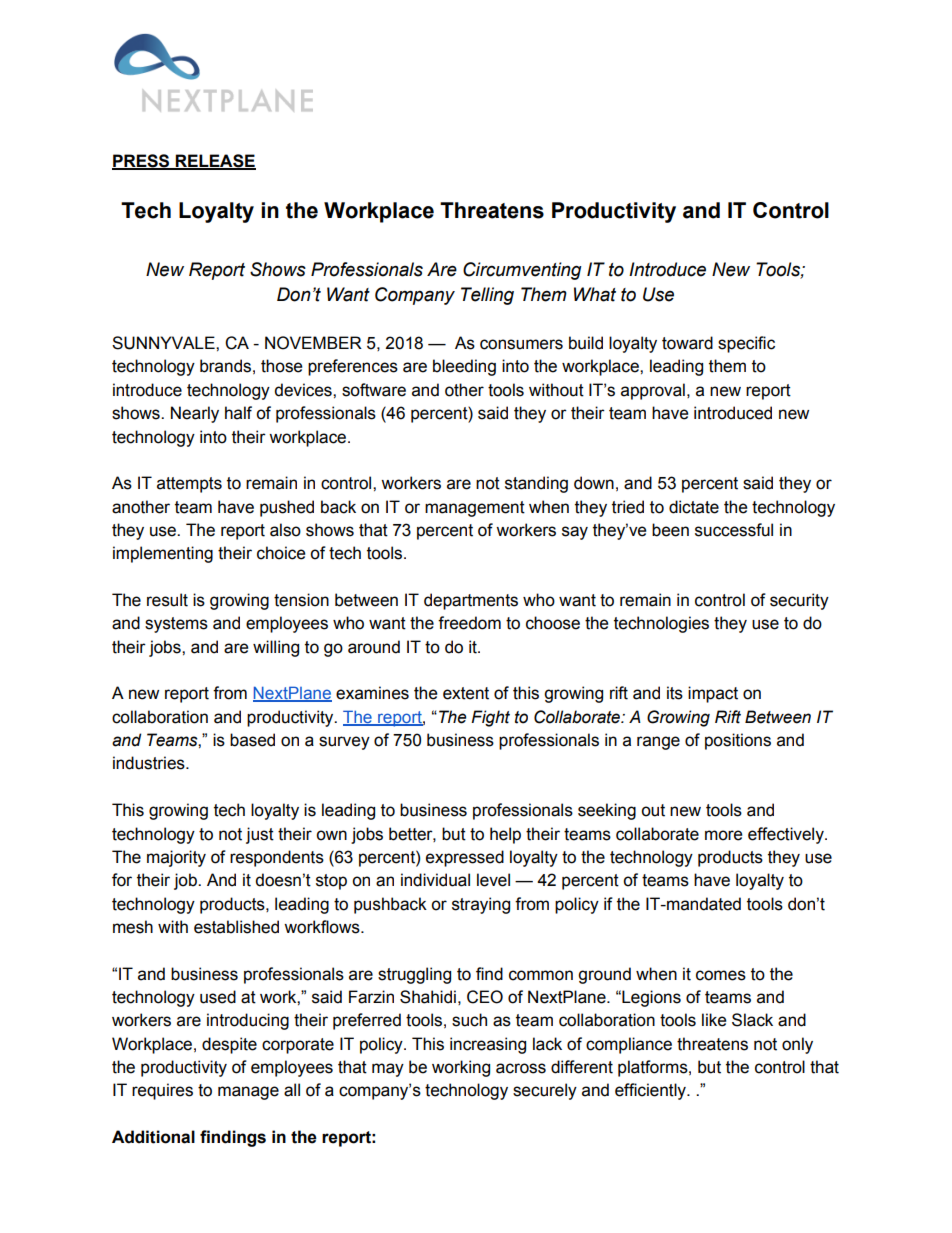 Image resolution: width=952 pixels, height=1233 pixels. What do you see at coordinates (469, 623) in the image?
I see `freedom` at bounding box center [469, 623].
